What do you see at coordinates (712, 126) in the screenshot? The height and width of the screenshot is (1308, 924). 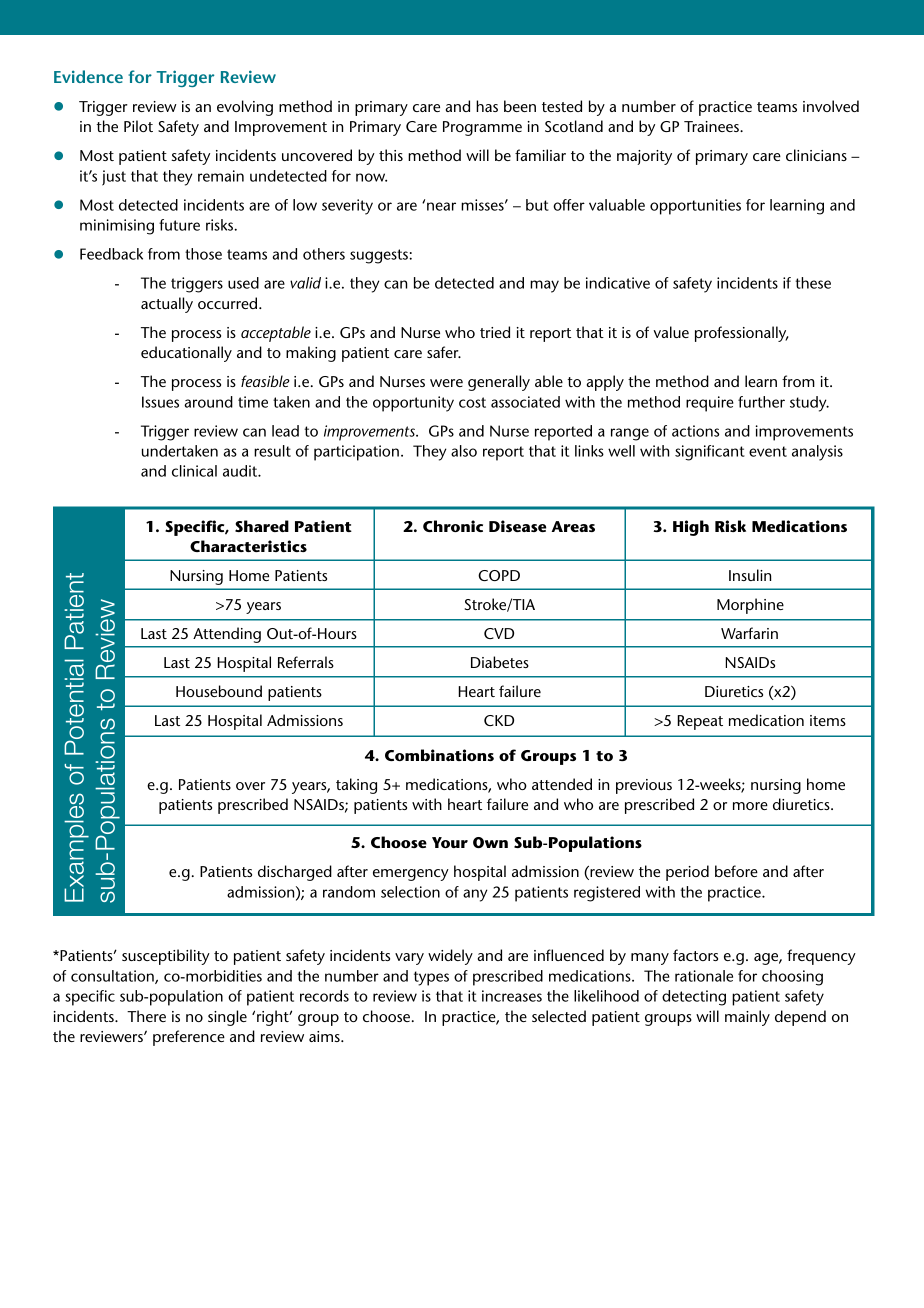 I see `Trainees` at bounding box center [712, 126].
